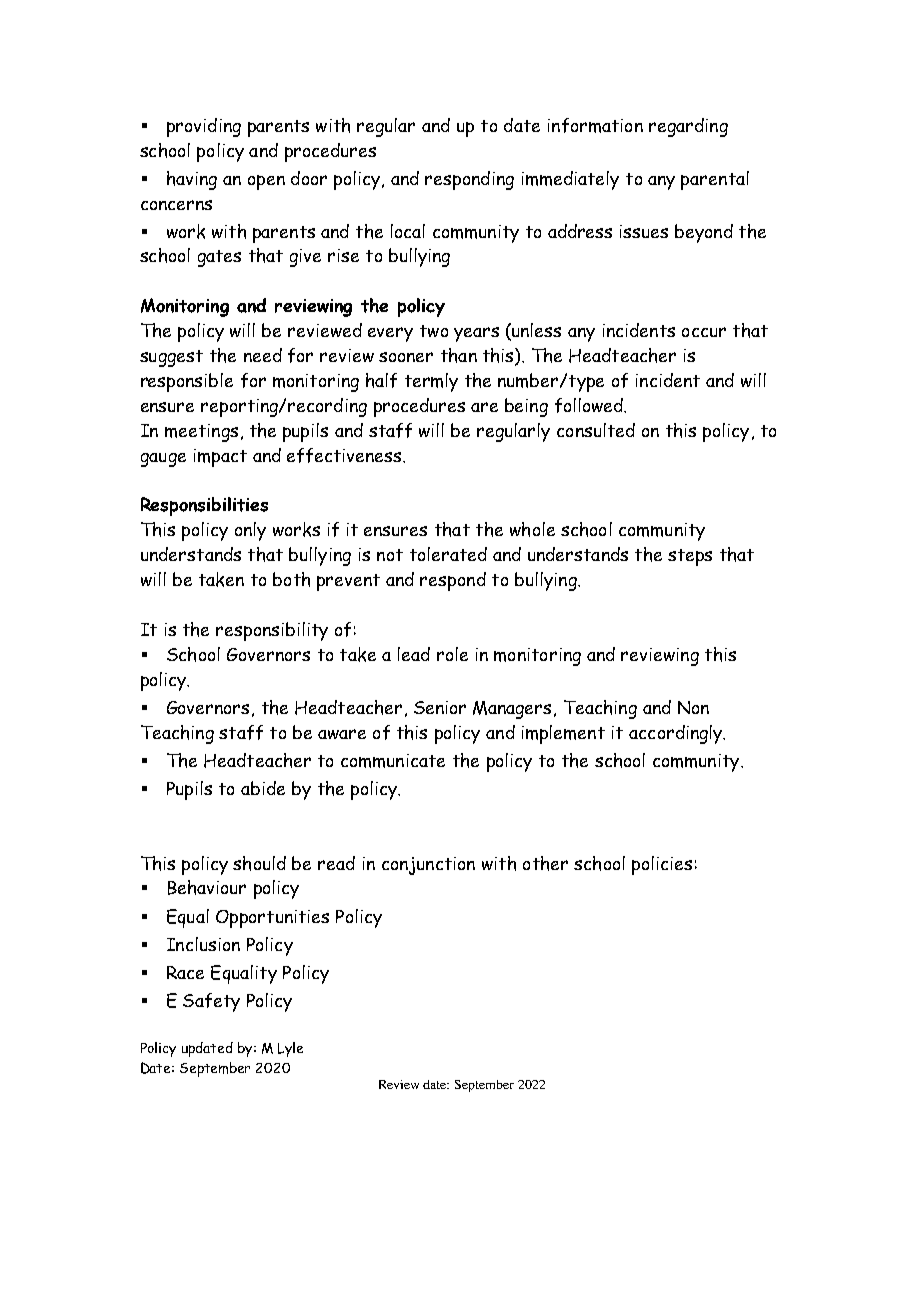 This image has height=1308, width=924. I want to click on communicate, so click(393, 761).
